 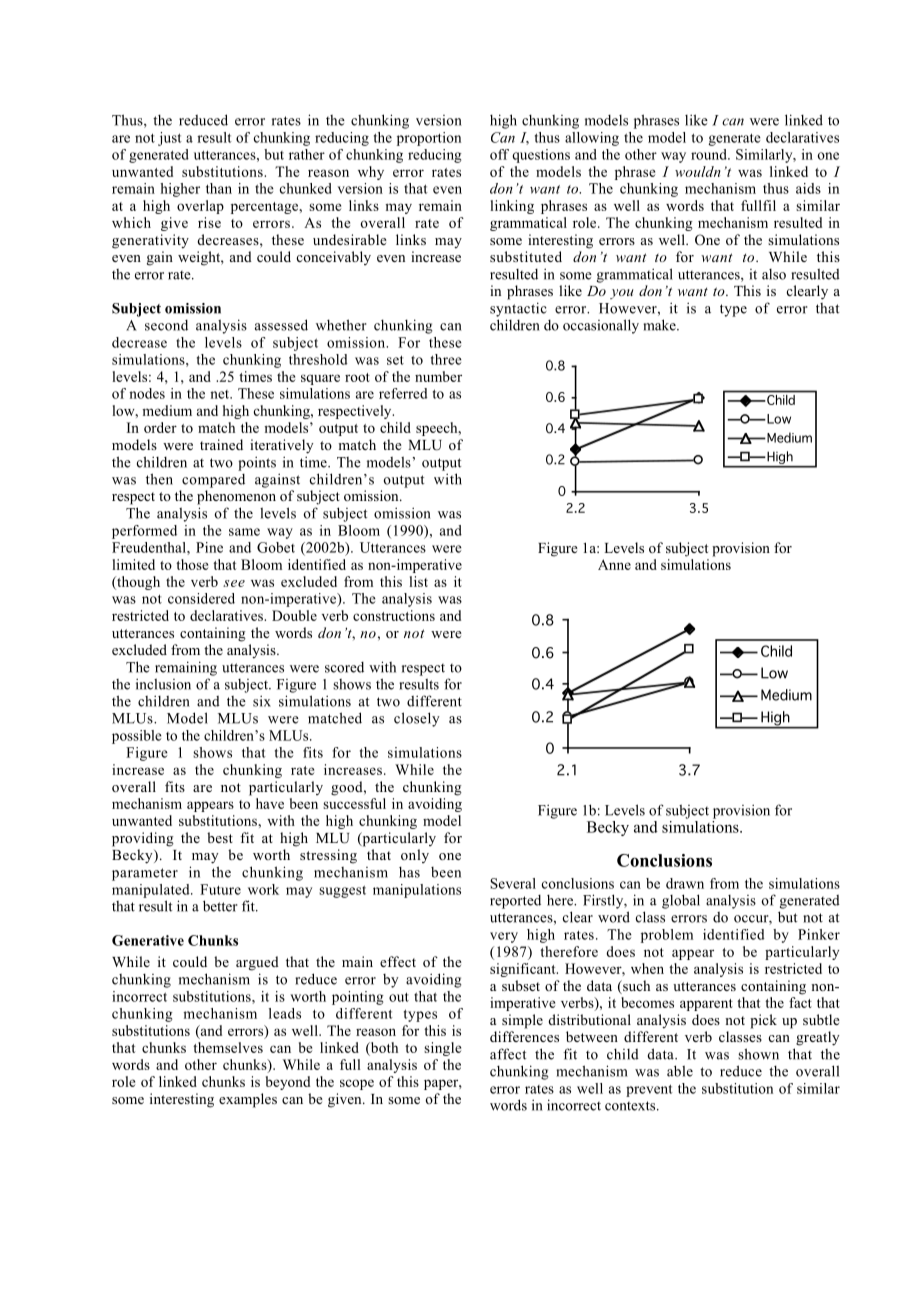 What do you see at coordinates (418, 581) in the document?
I see `list` at bounding box center [418, 581].
